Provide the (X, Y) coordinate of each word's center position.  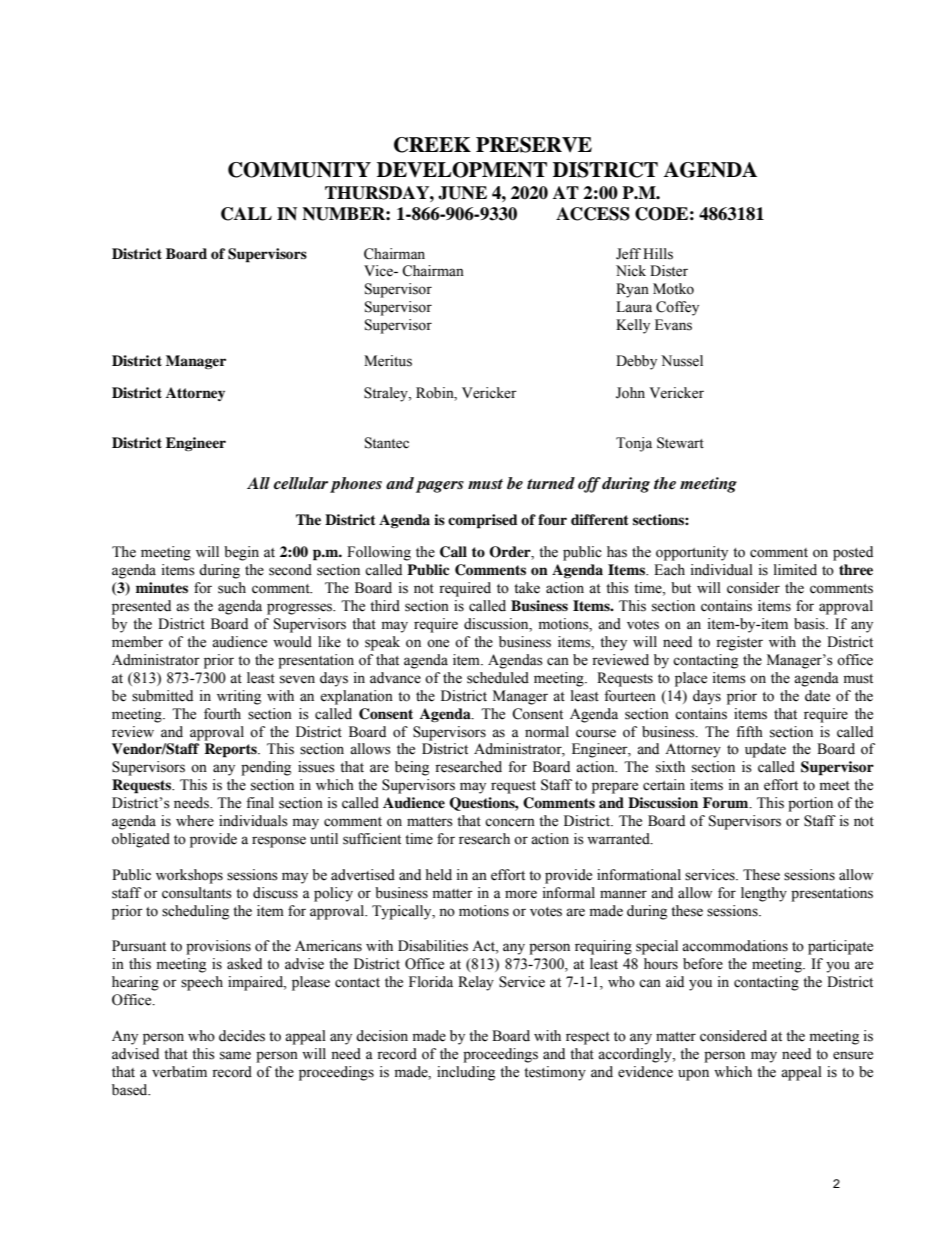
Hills (658, 254)
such (232, 588)
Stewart (680, 443)
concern (510, 822)
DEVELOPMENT (462, 170)
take (527, 588)
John (630, 393)
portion (810, 804)
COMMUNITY (299, 170)
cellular (301, 483)
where (195, 821)
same (235, 1055)
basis (810, 624)
